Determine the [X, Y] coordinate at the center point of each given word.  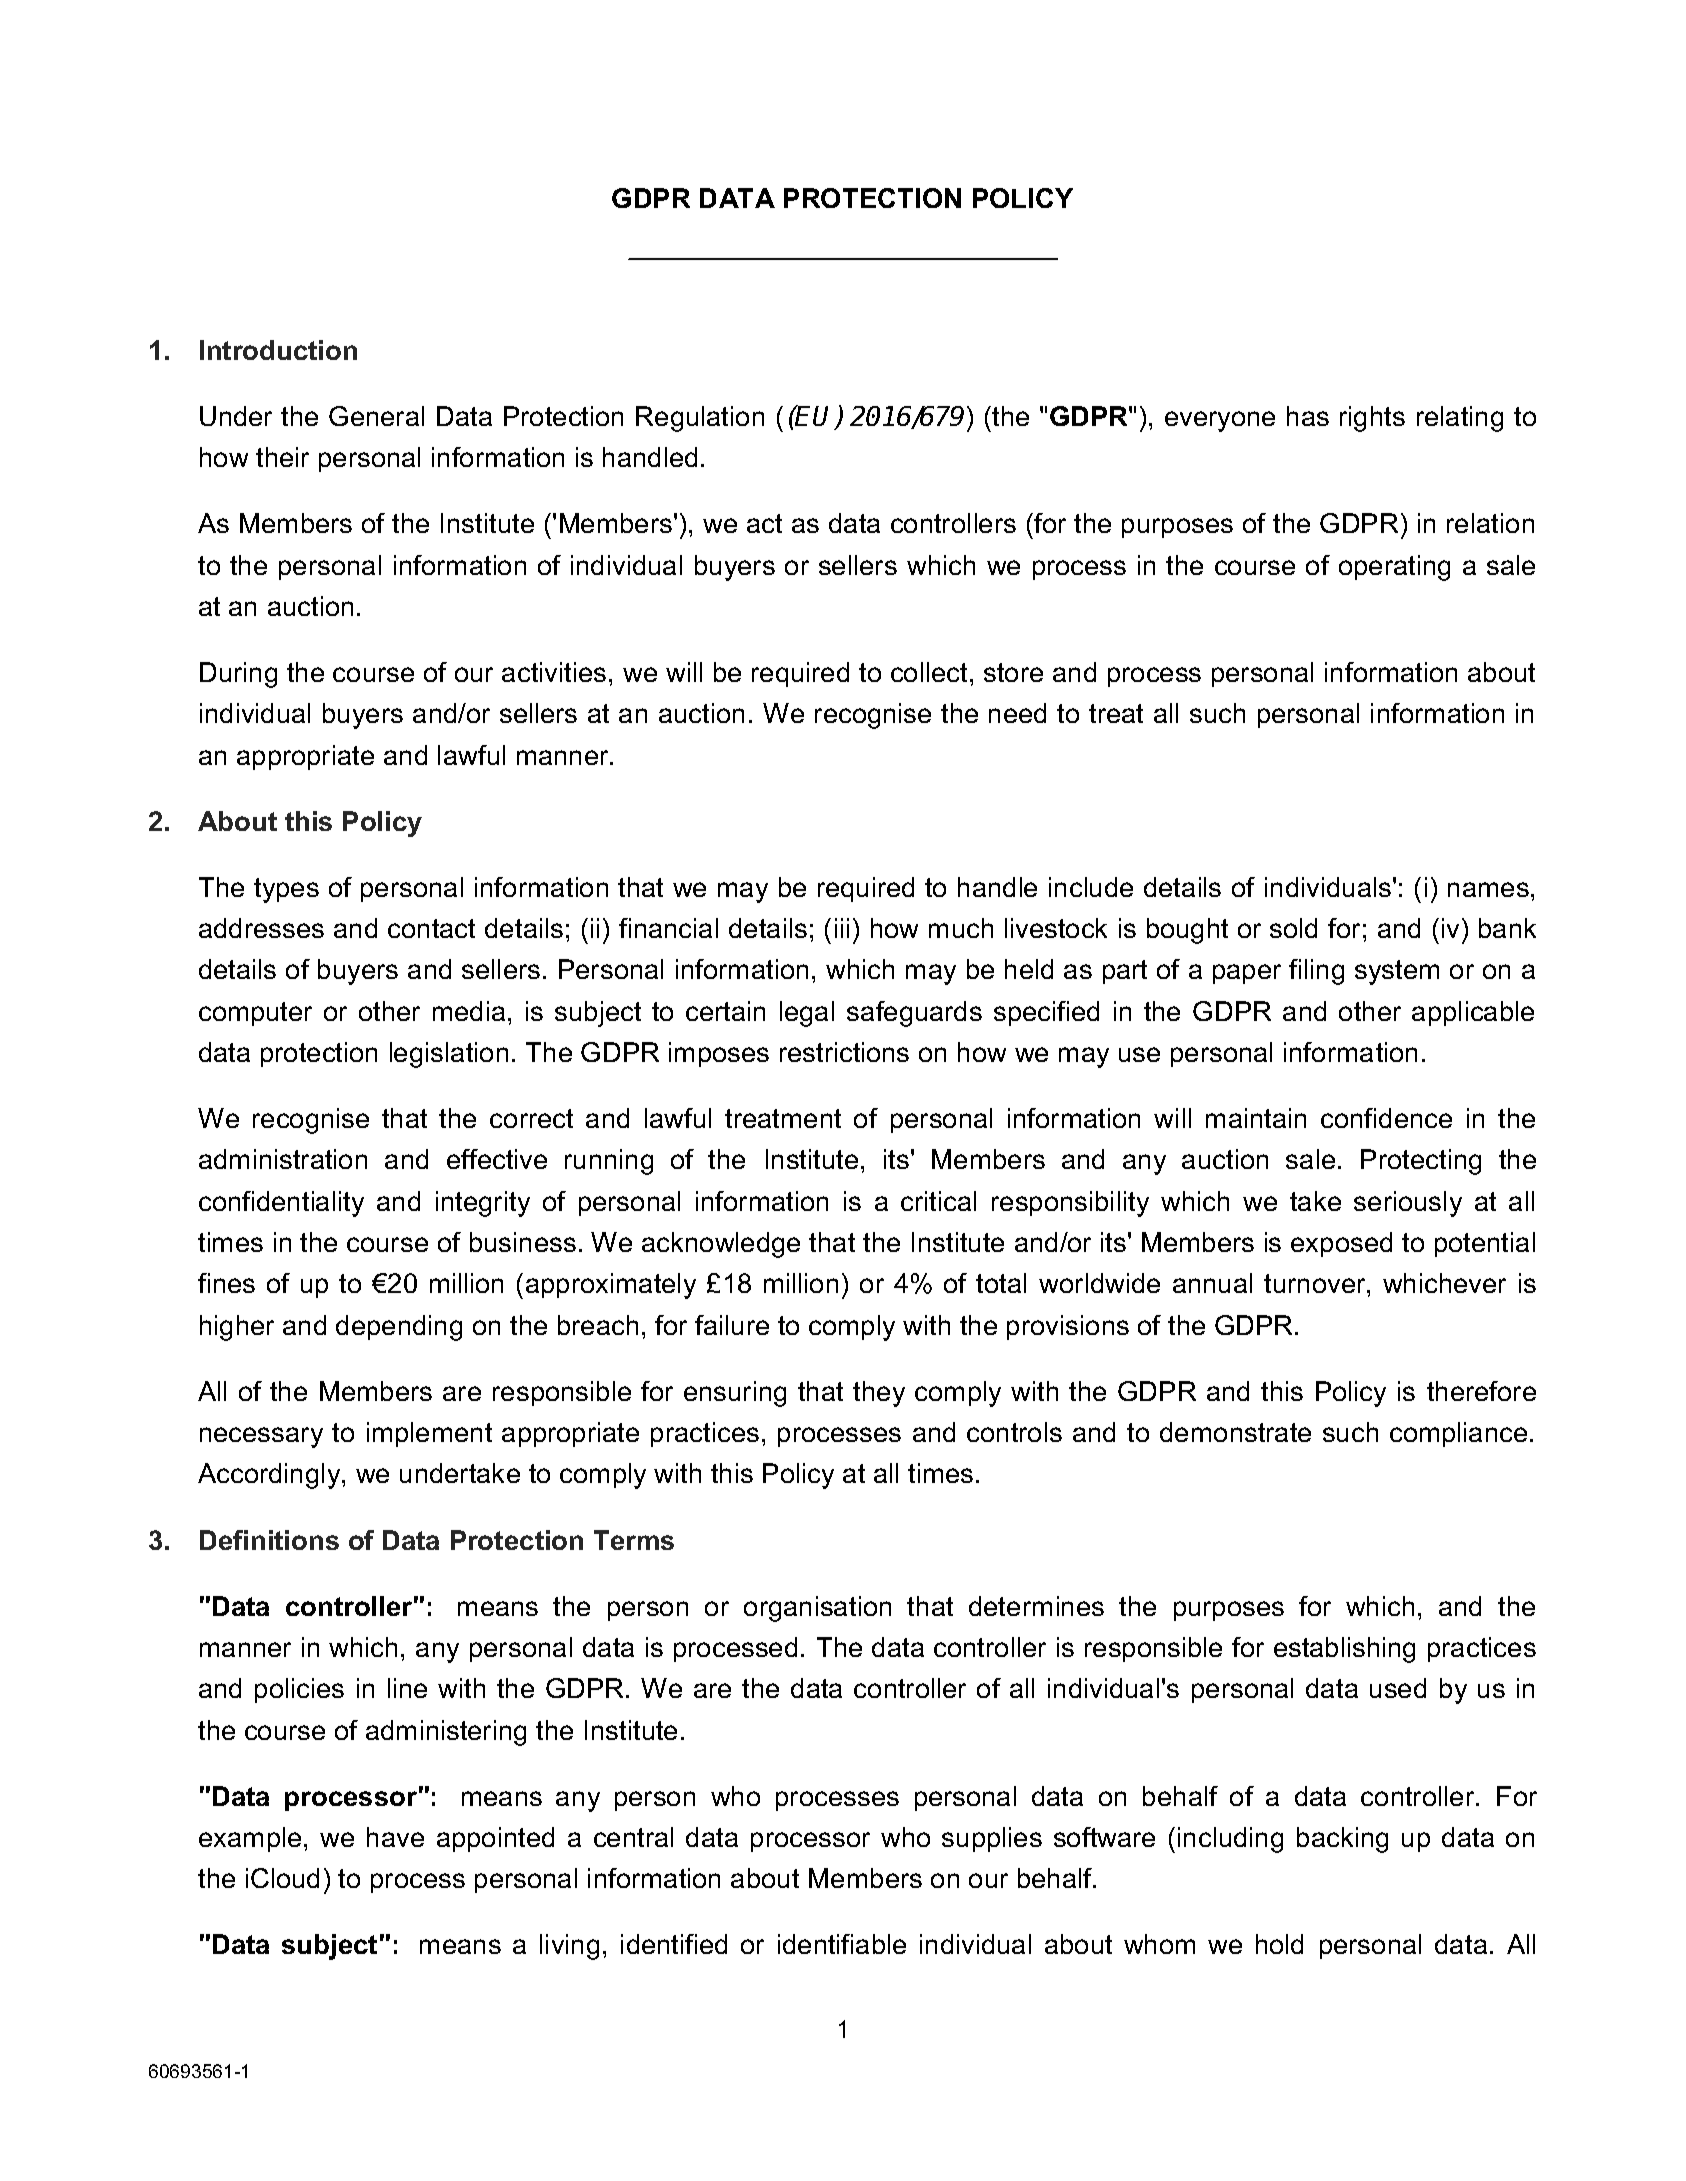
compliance [1458, 1434]
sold [1293, 928]
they [879, 1394]
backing [1342, 1840]
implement [429, 1434]
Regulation [700, 419]
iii [842, 928]
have [395, 1837]
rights [1372, 419]
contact [431, 928]
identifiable [842, 1944]
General [376, 416]
